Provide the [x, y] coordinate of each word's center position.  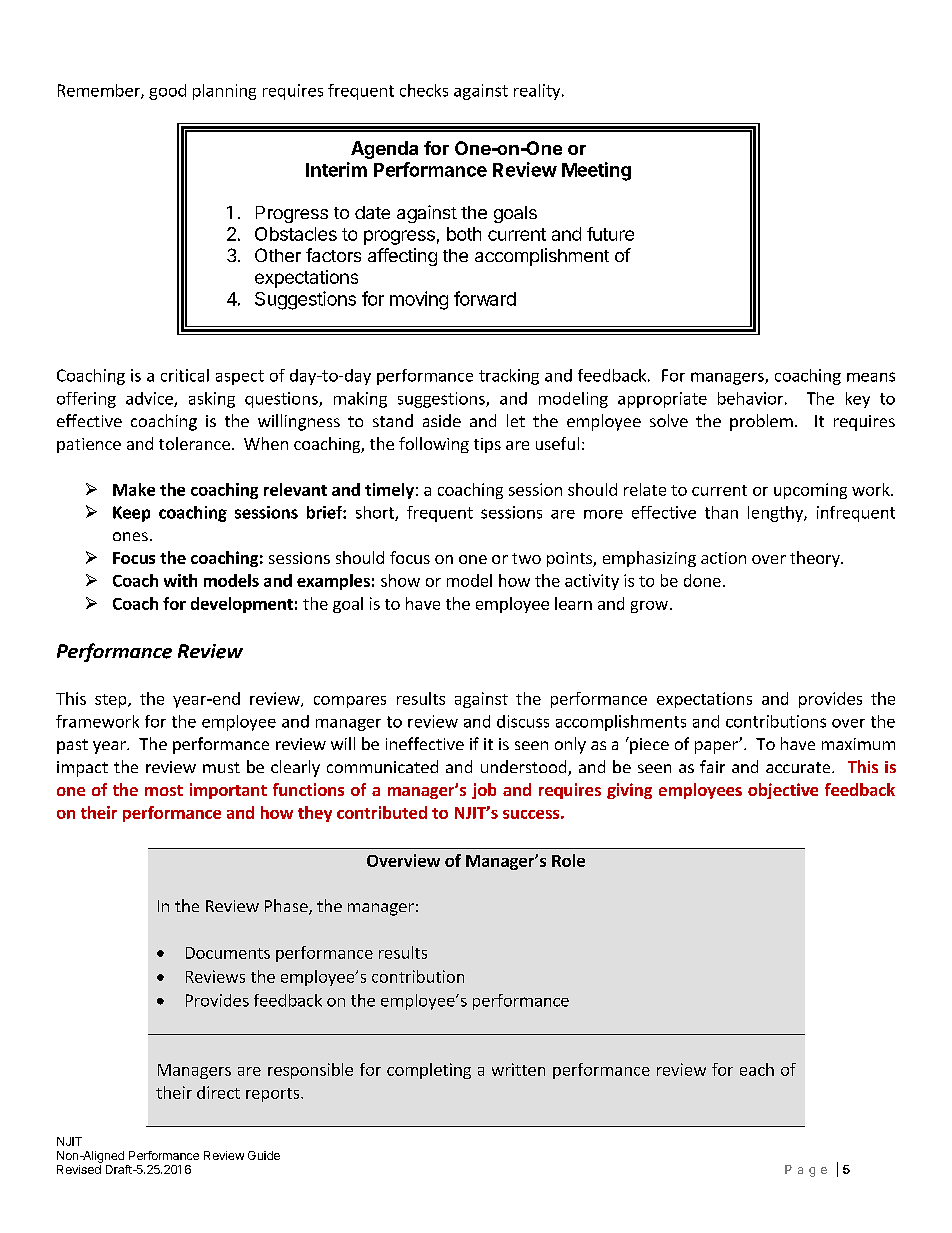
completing [429, 1071]
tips [487, 445]
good [167, 92]
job [484, 791]
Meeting [596, 171]
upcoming [810, 491]
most [164, 790]
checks [424, 90]
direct [218, 1092]
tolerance [194, 443]
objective [783, 791]
